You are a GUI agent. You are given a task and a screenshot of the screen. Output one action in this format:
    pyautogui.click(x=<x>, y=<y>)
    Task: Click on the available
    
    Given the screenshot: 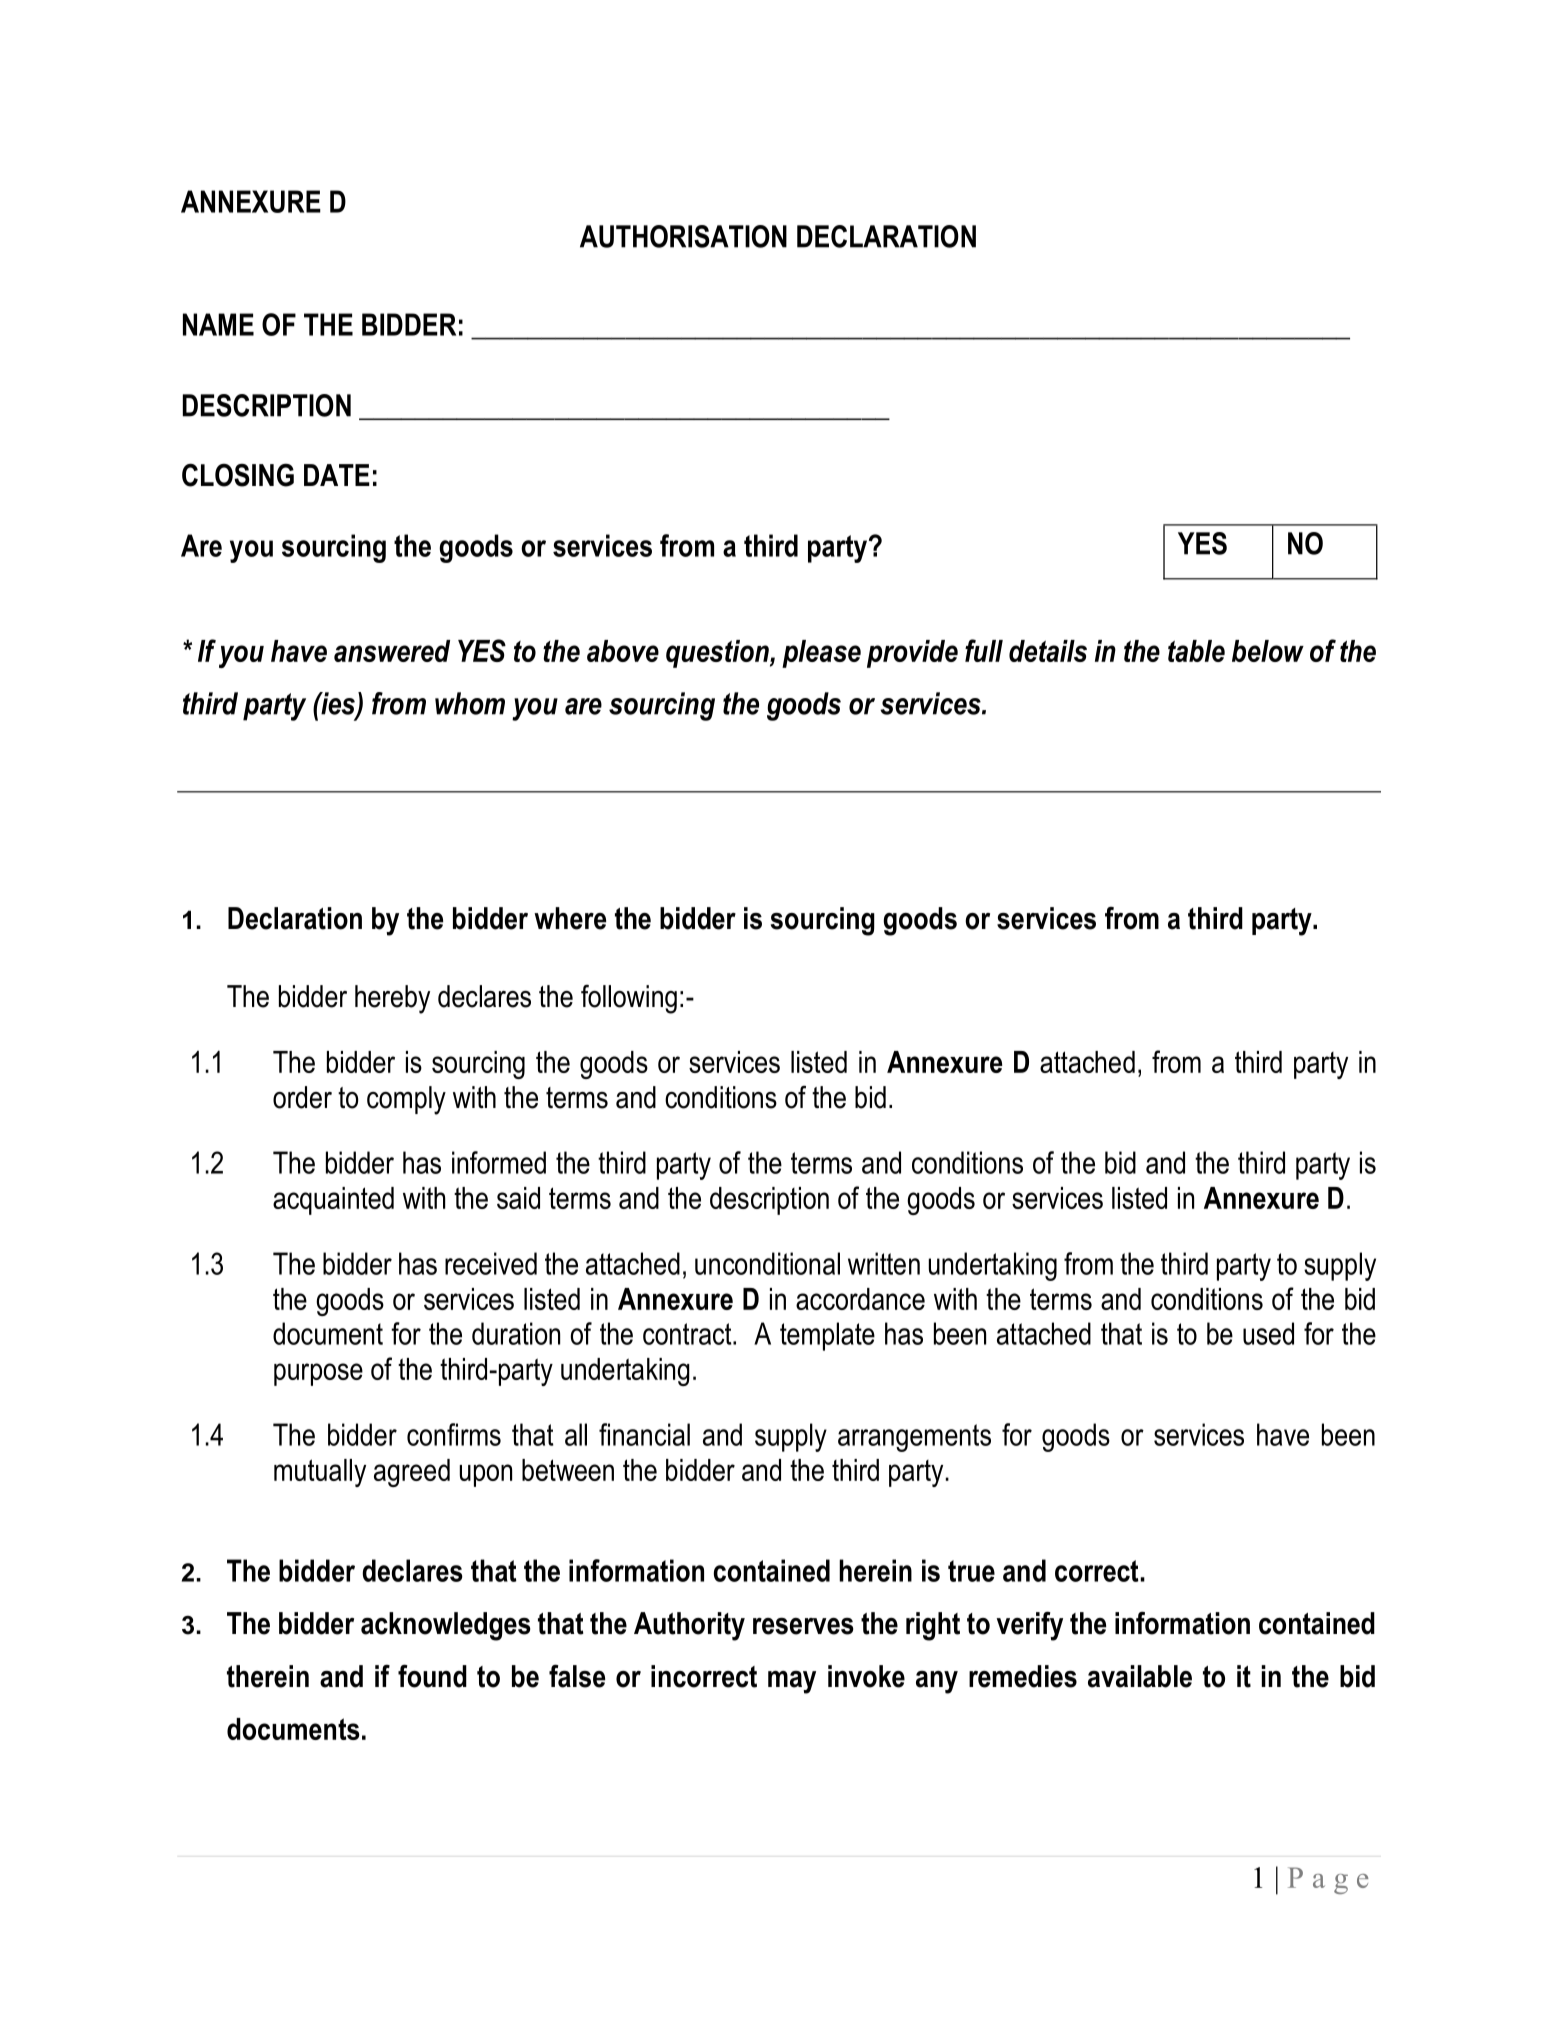 What is the action you would take?
    pyautogui.click(x=1140, y=1676)
